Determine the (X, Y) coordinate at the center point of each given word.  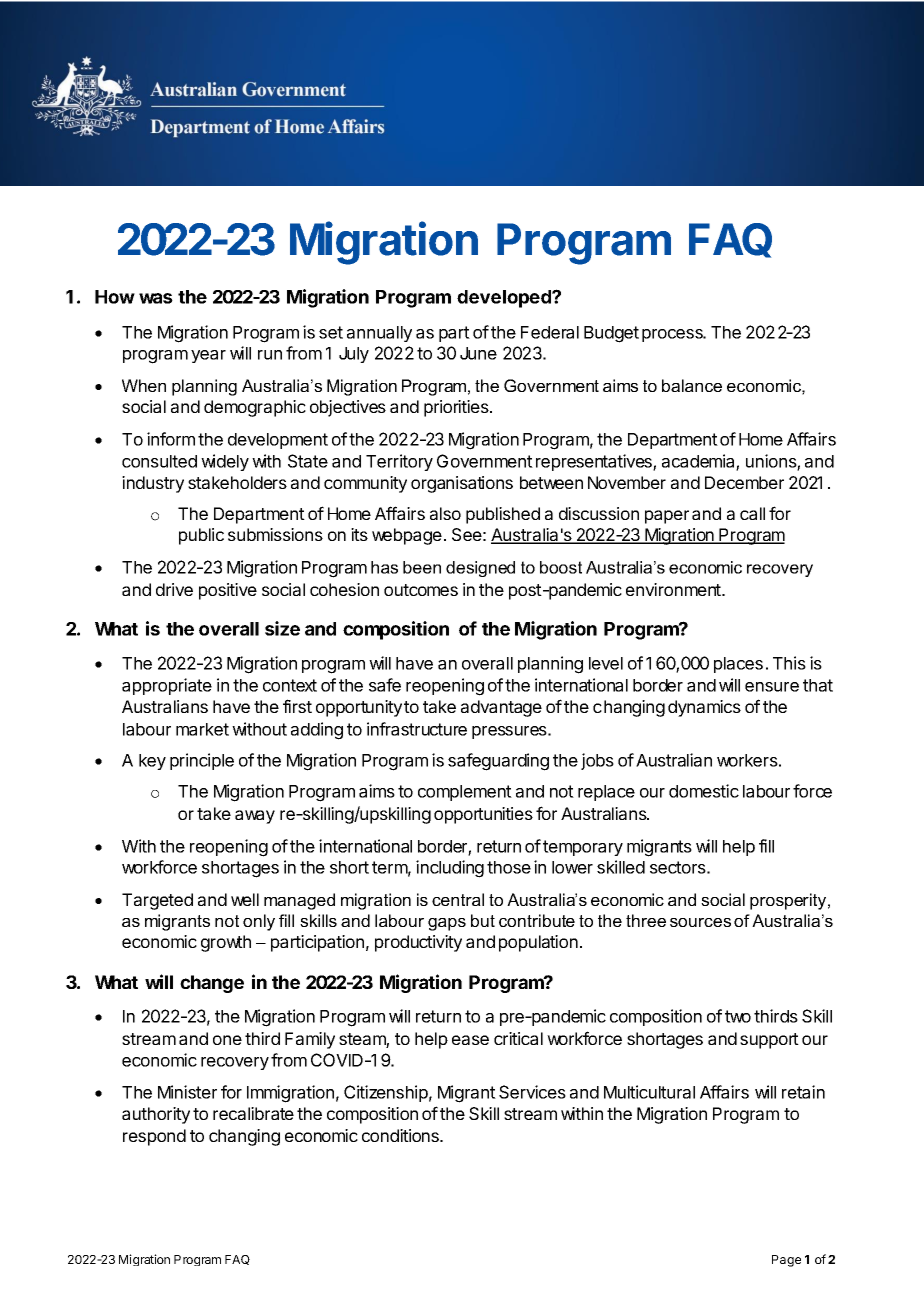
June (478, 353)
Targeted (157, 901)
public (201, 536)
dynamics (704, 708)
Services (532, 1092)
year (208, 356)
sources (700, 922)
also (445, 513)
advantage (501, 708)
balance (692, 385)
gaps (447, 924)
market (202, 729)
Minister (187, 1092)
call (752, 513)
